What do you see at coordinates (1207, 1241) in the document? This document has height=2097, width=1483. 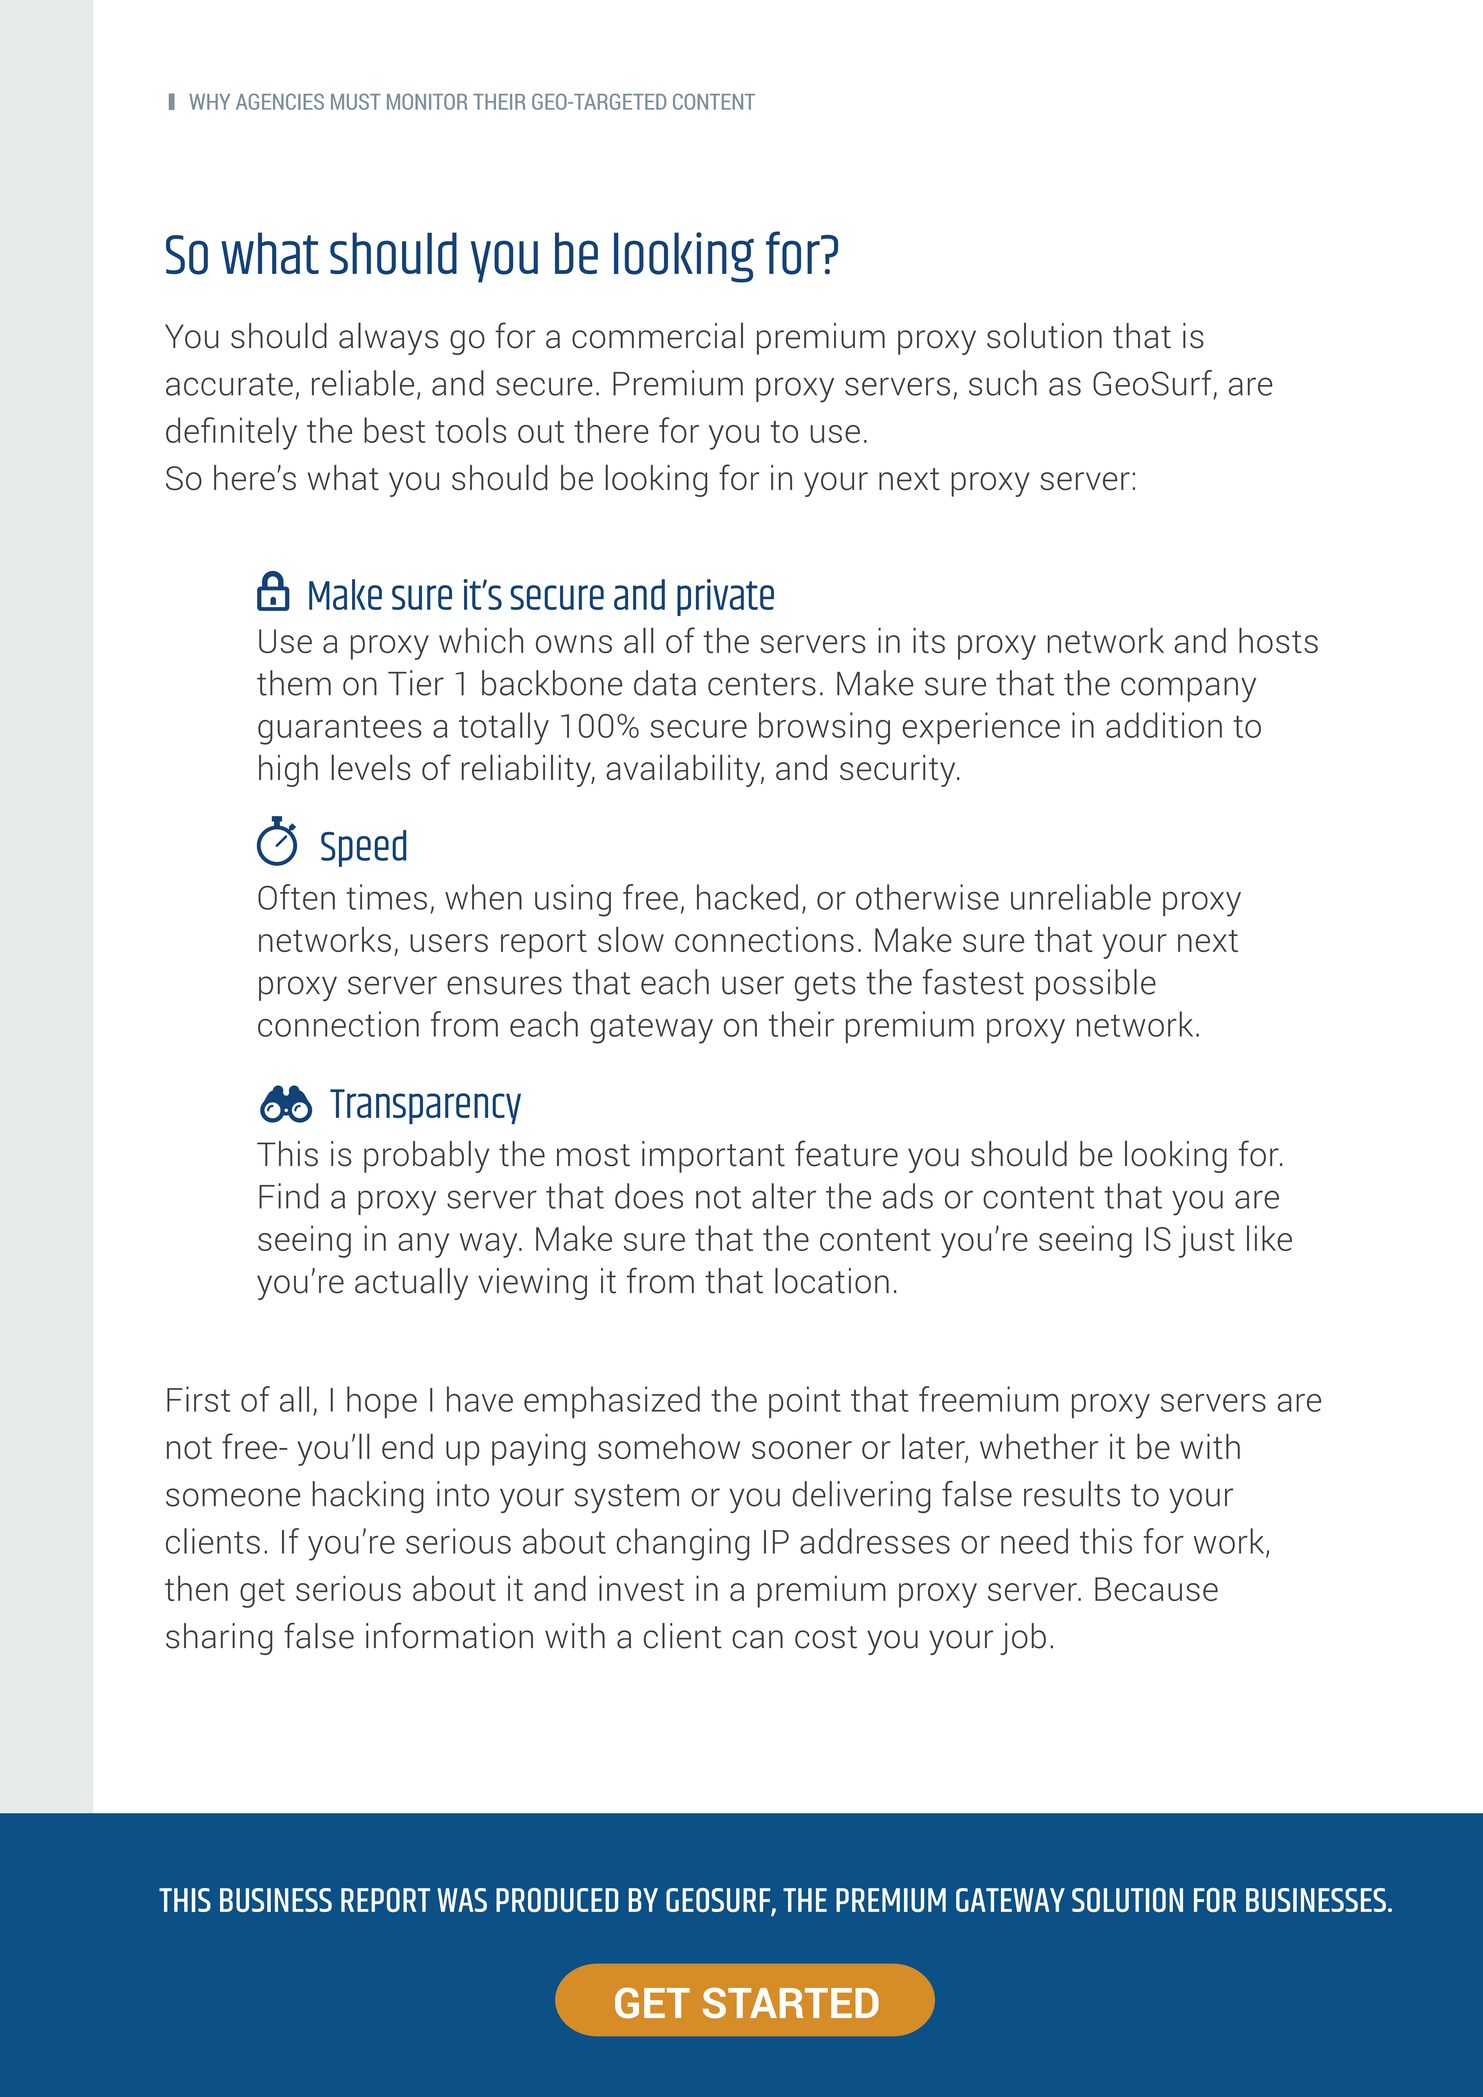 I see `just` at bounding box center [1207, 1241].
